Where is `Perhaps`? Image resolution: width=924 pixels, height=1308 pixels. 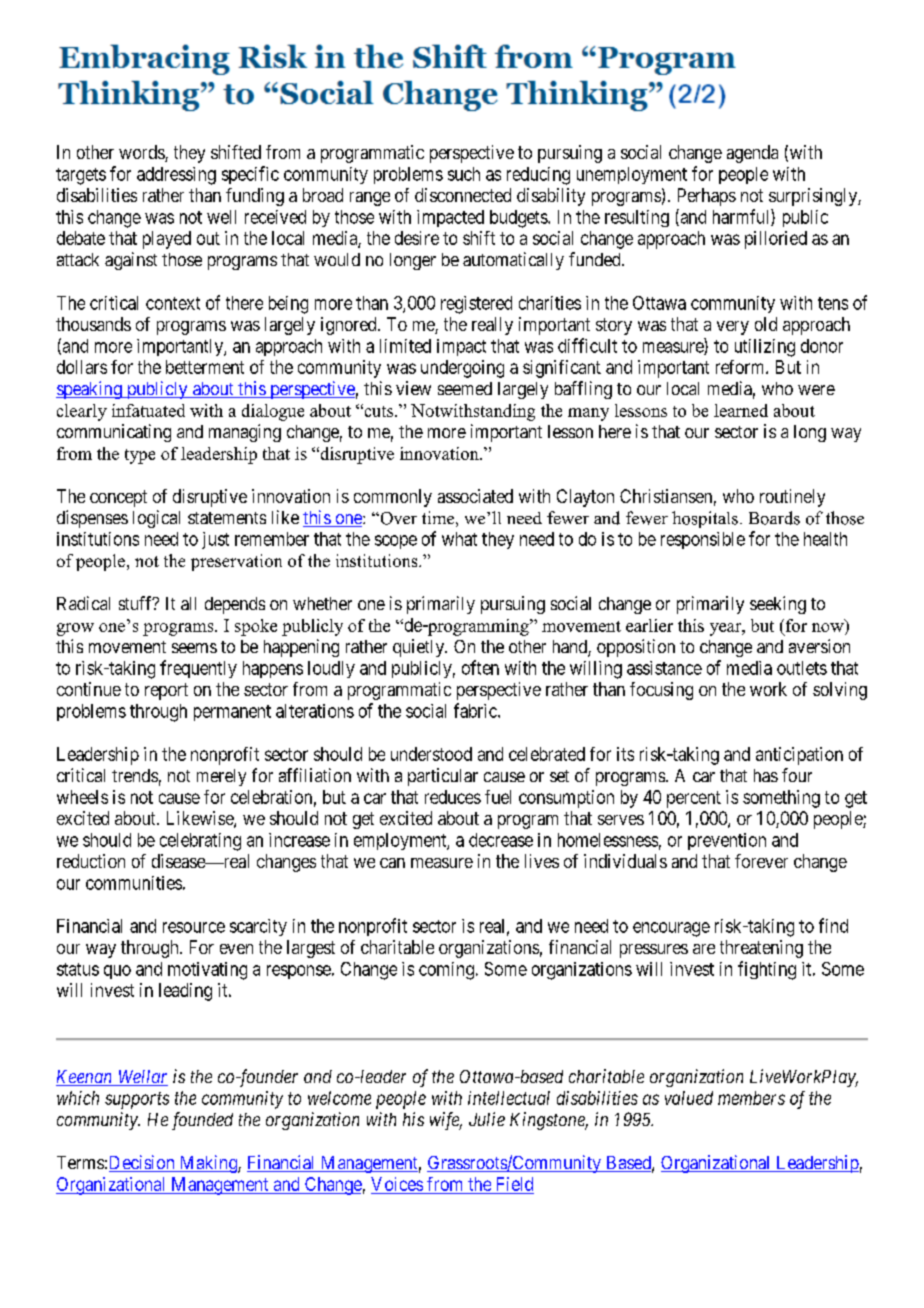
Perhaps is located at coordinates (707, 197).
